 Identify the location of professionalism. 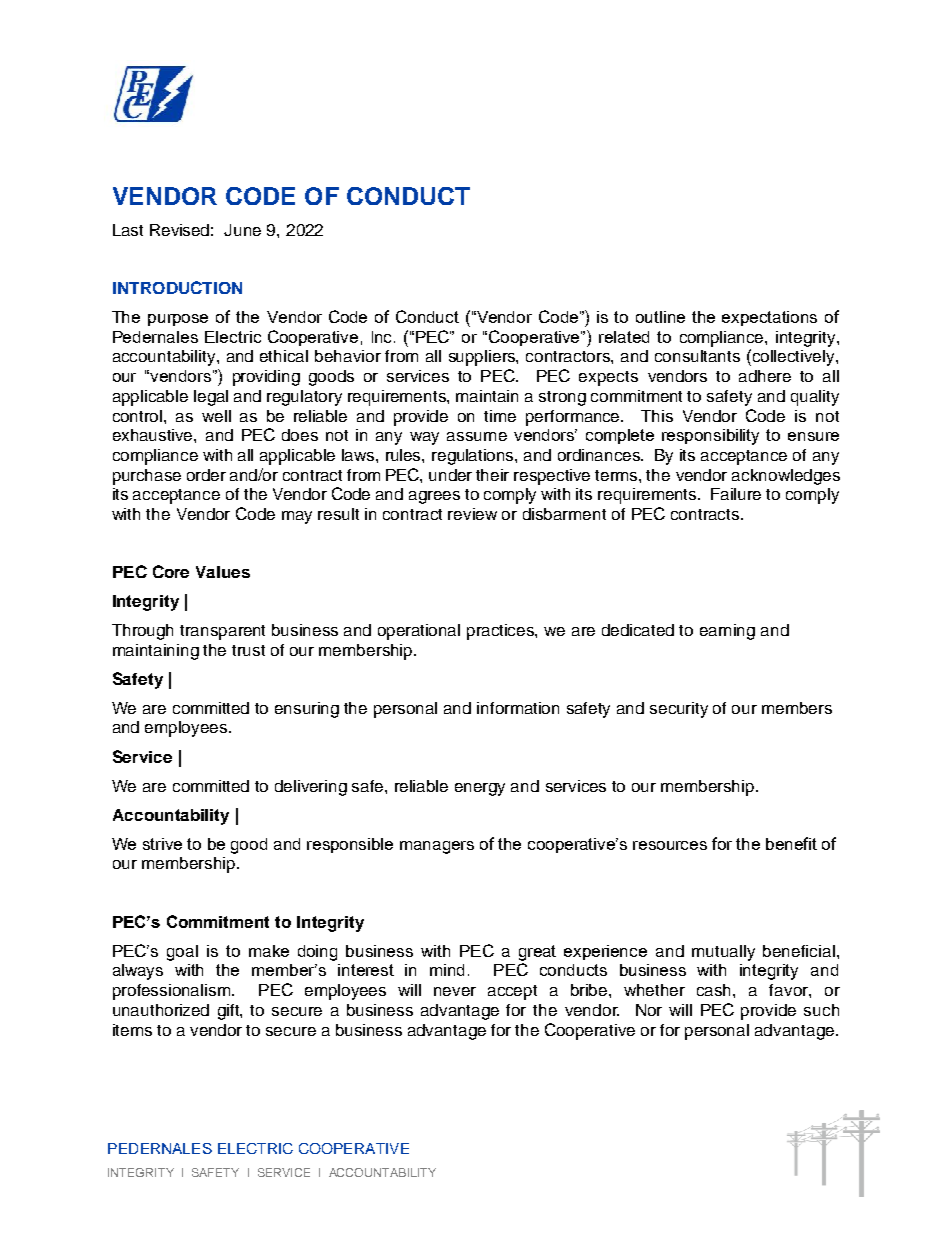
(171, 992).
